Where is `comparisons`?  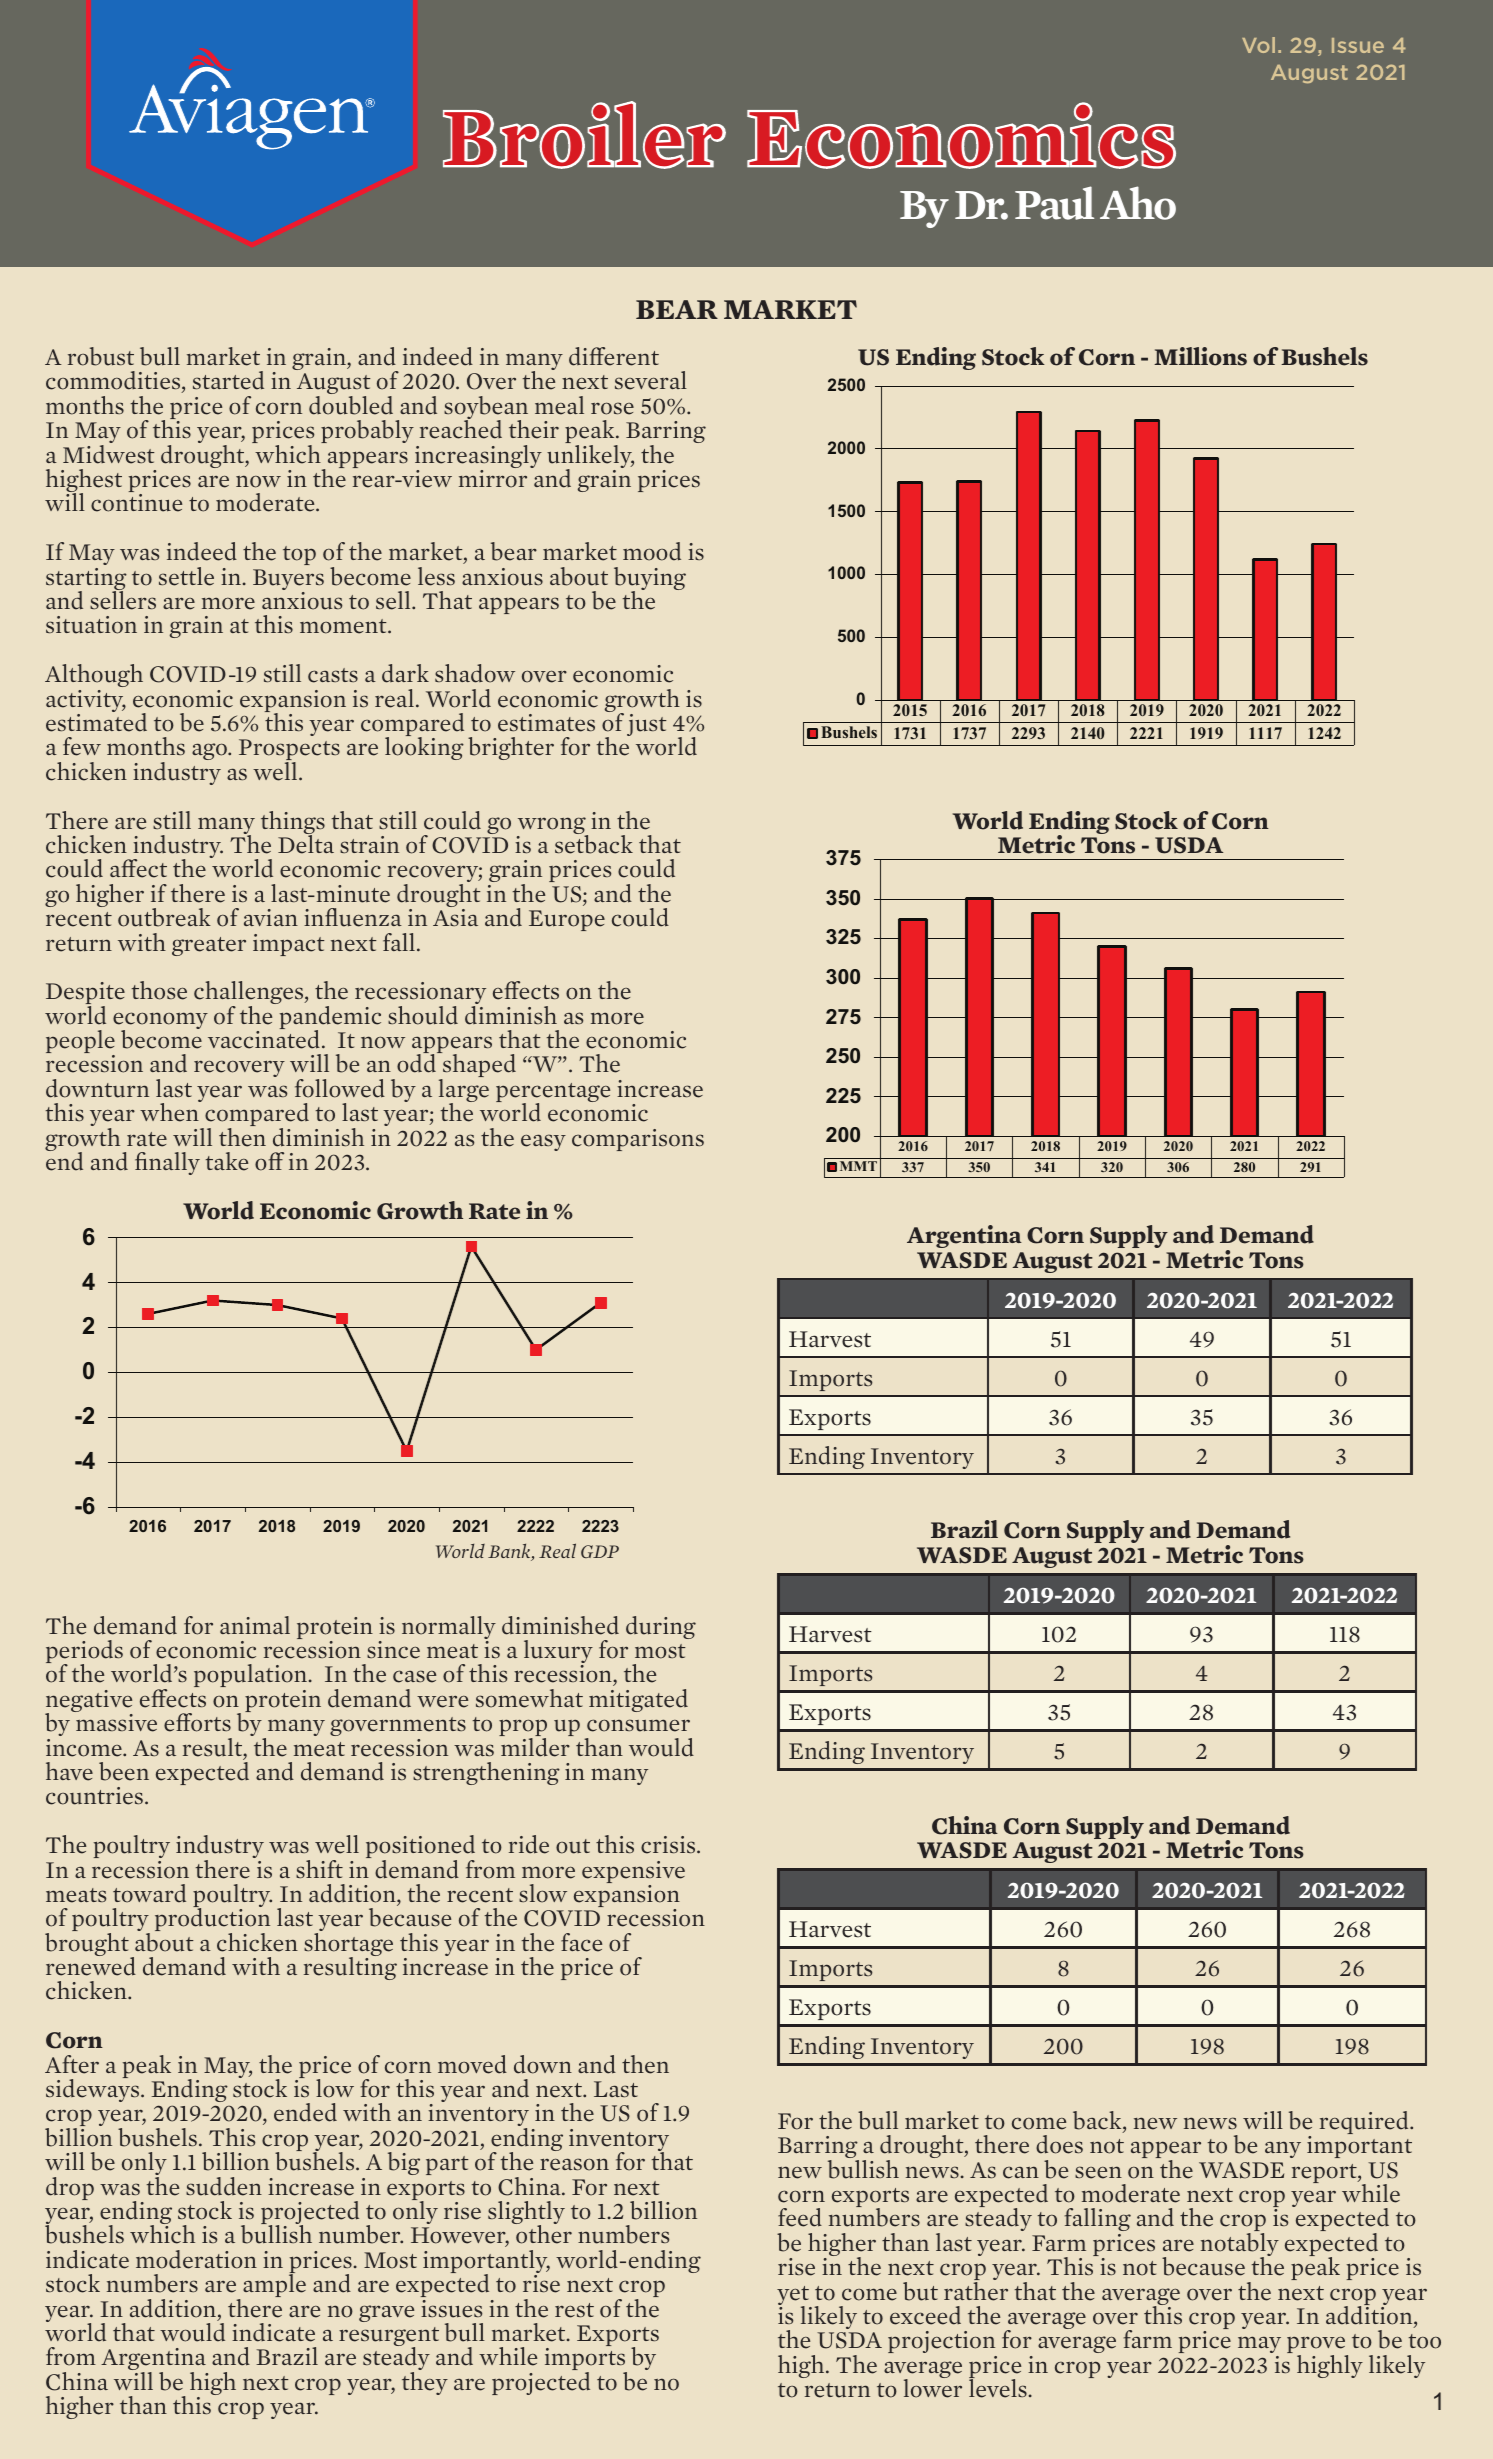 comparisons is located at coordinates (638, 1140).
